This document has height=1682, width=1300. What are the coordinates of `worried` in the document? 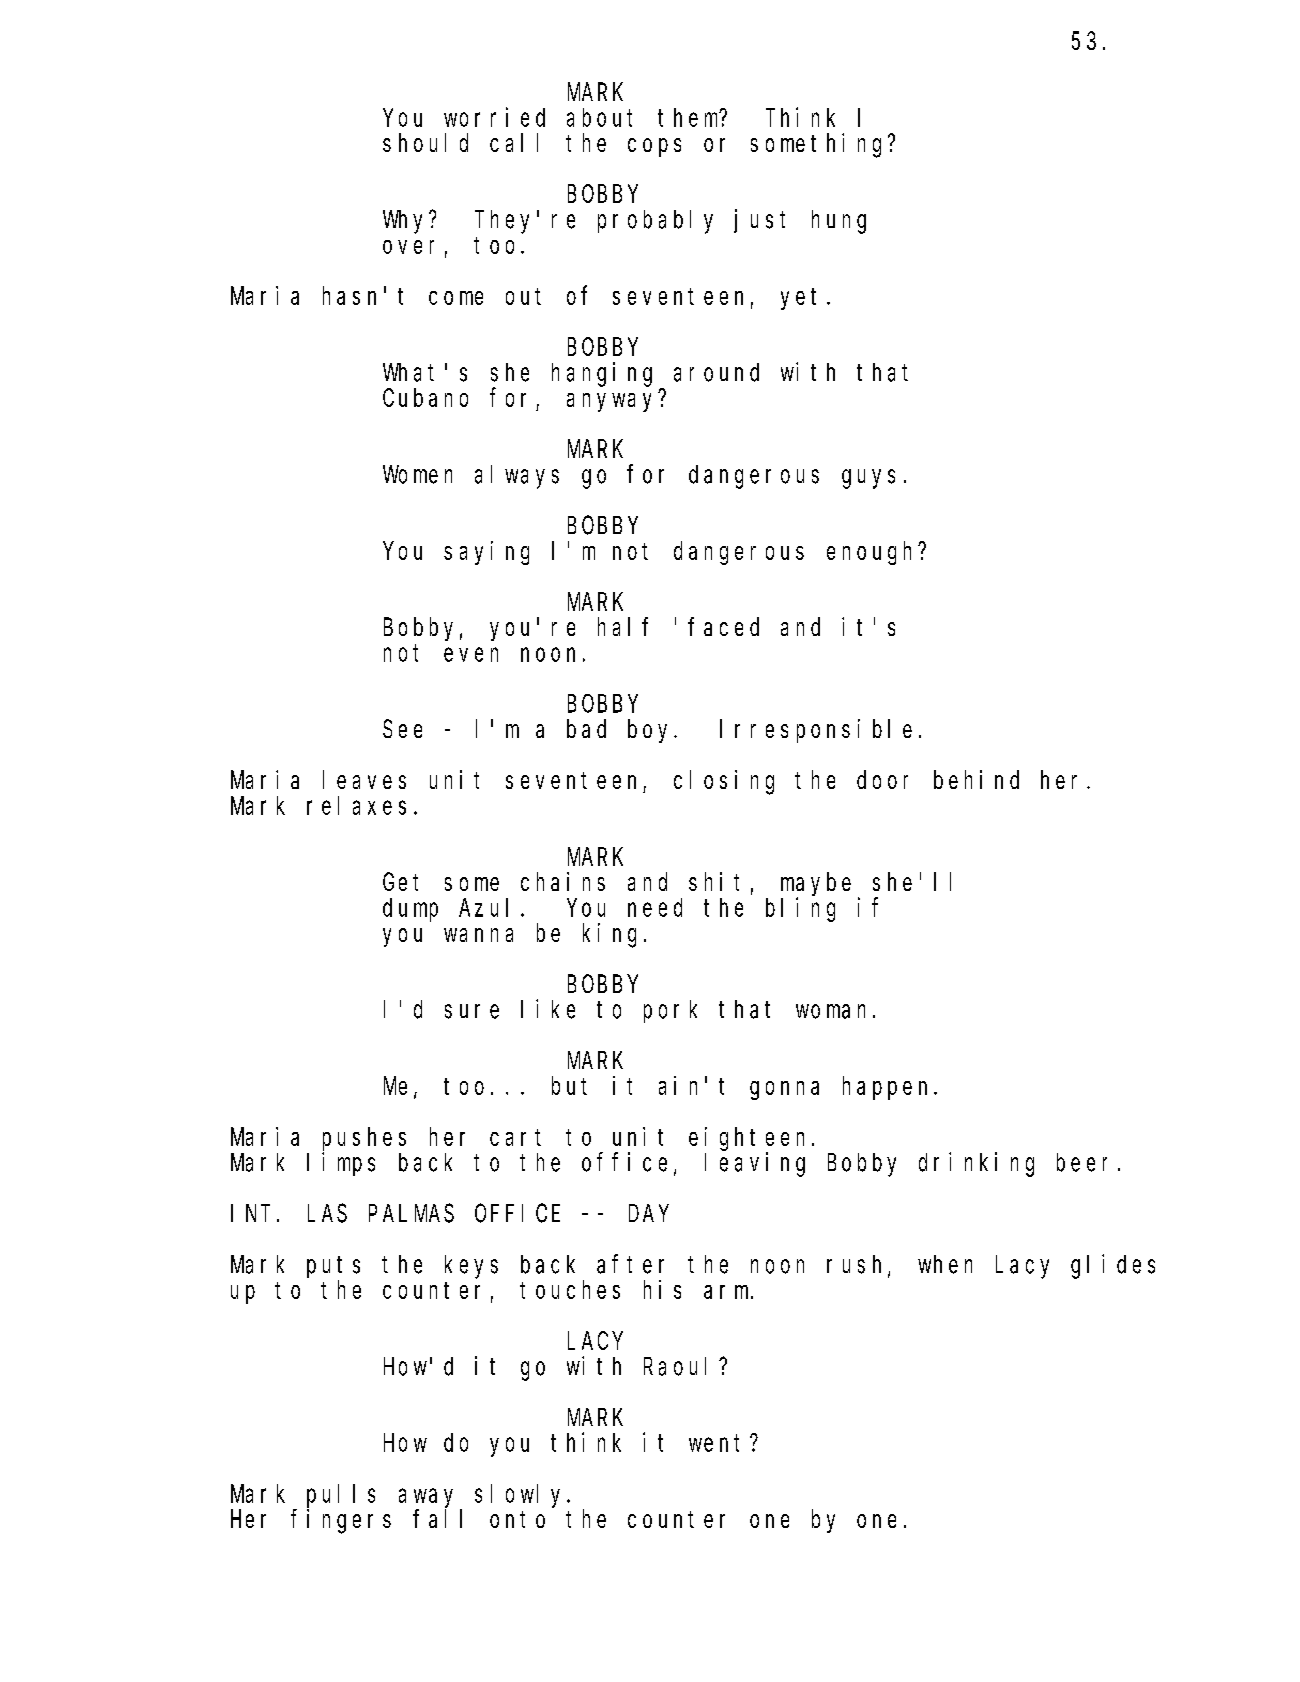 It's located at (494, 117).
